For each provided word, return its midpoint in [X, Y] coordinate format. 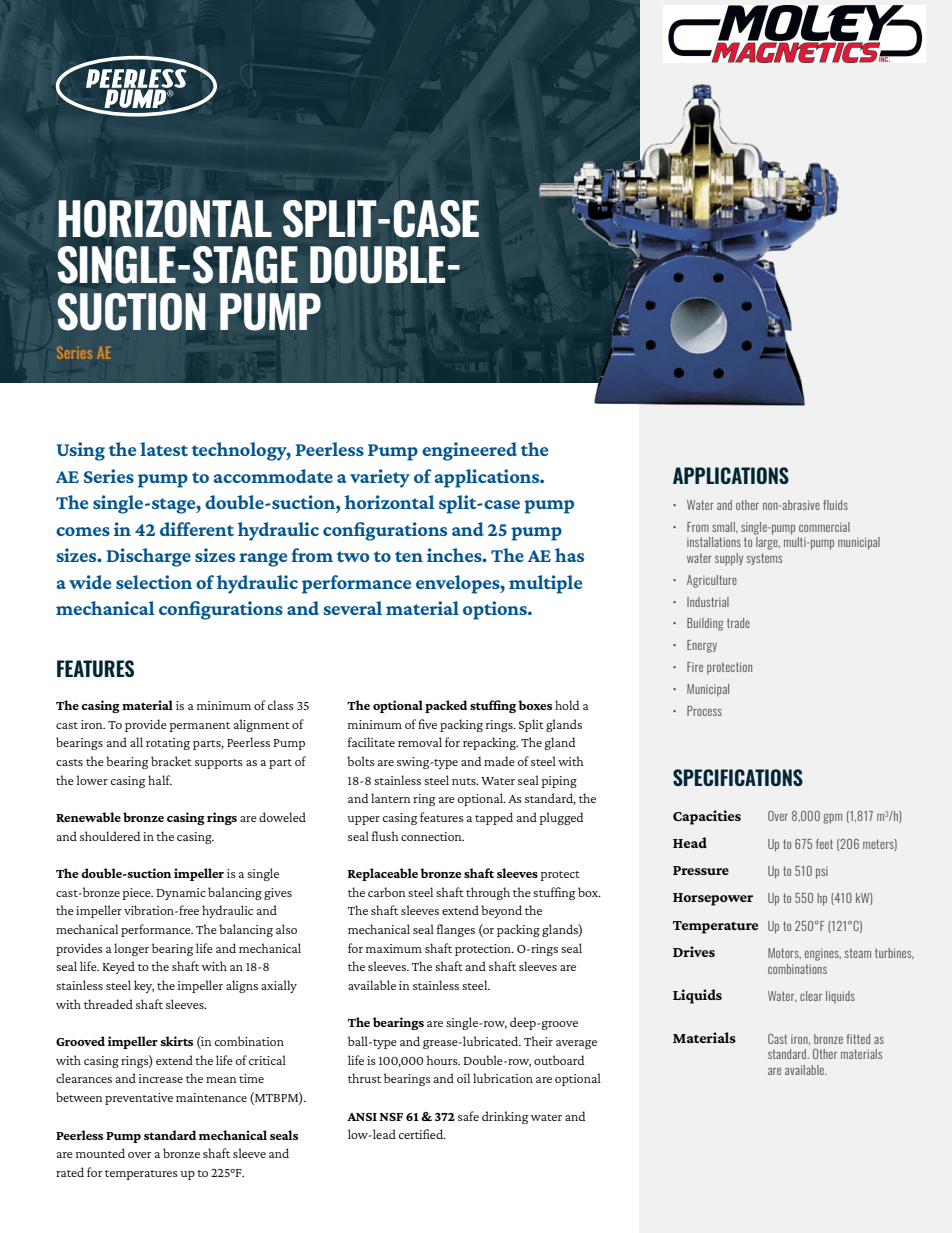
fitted [858, 1039]
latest [164, 449]
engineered [469, 451]
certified [422, 1134]
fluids [835, 505]
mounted [100, 1153]
